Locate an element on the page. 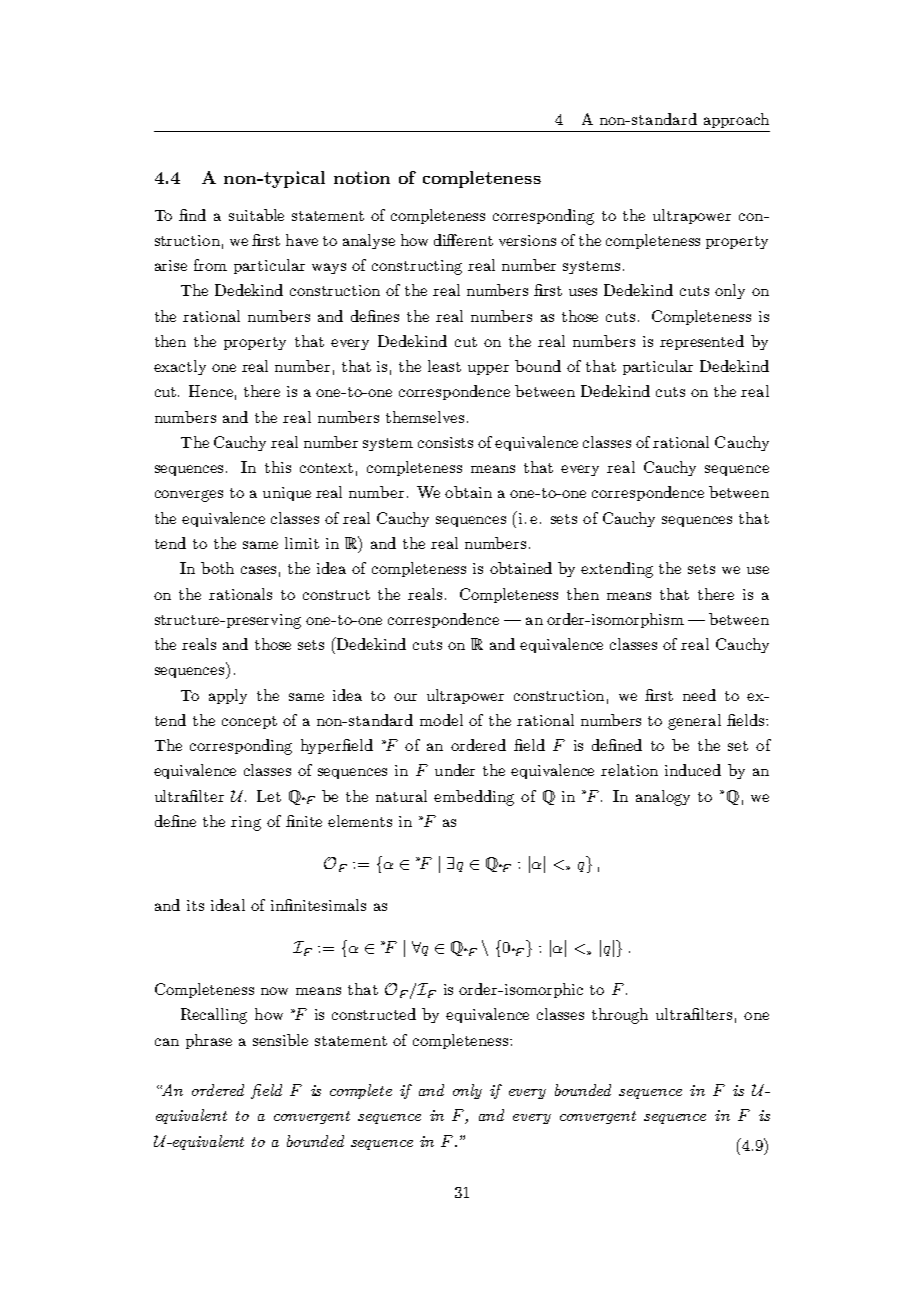 The width and height of the page is (924, 1308). Recalling is located at coordinates (214, 1016).
